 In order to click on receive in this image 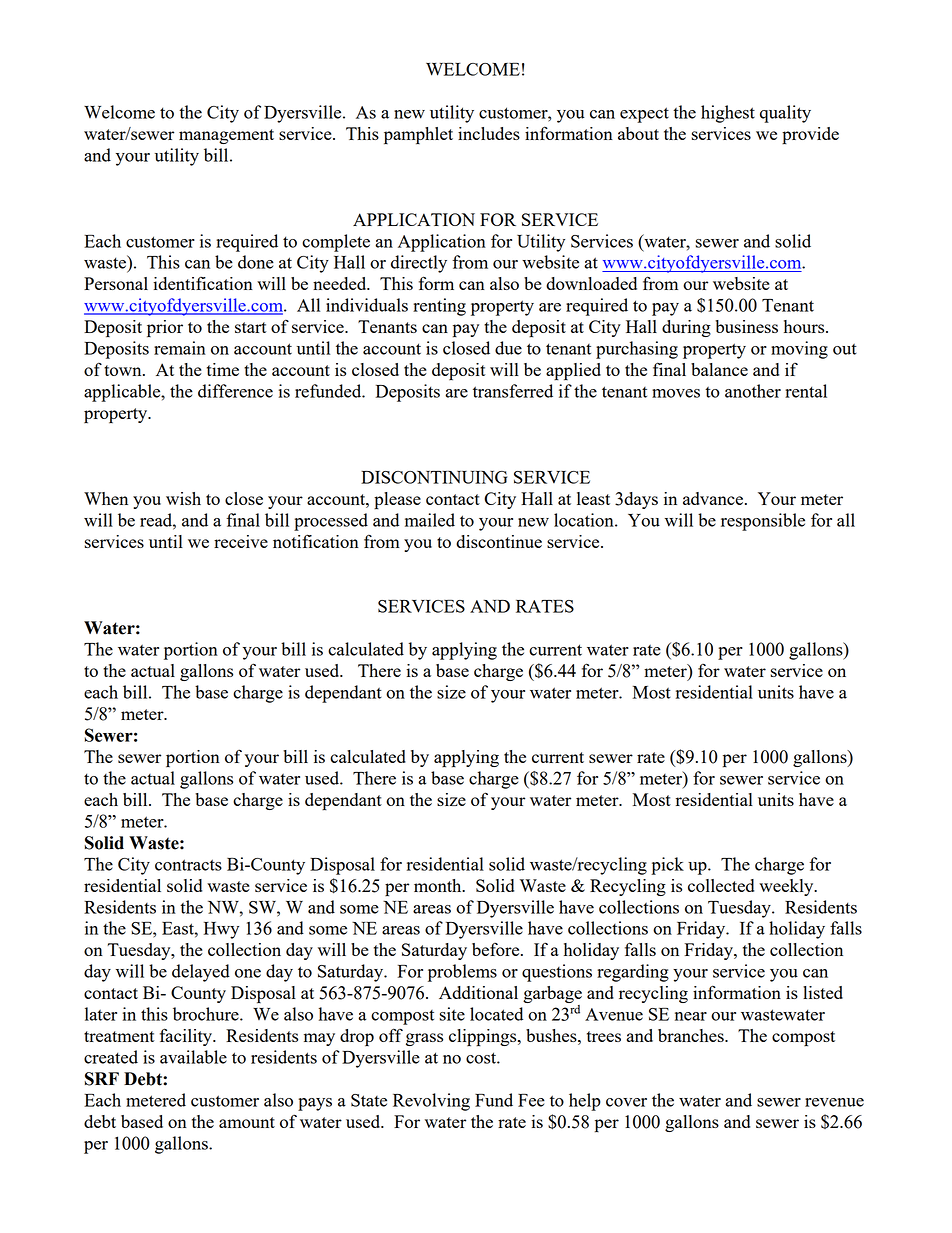, I will do `click(241, 541)`.
